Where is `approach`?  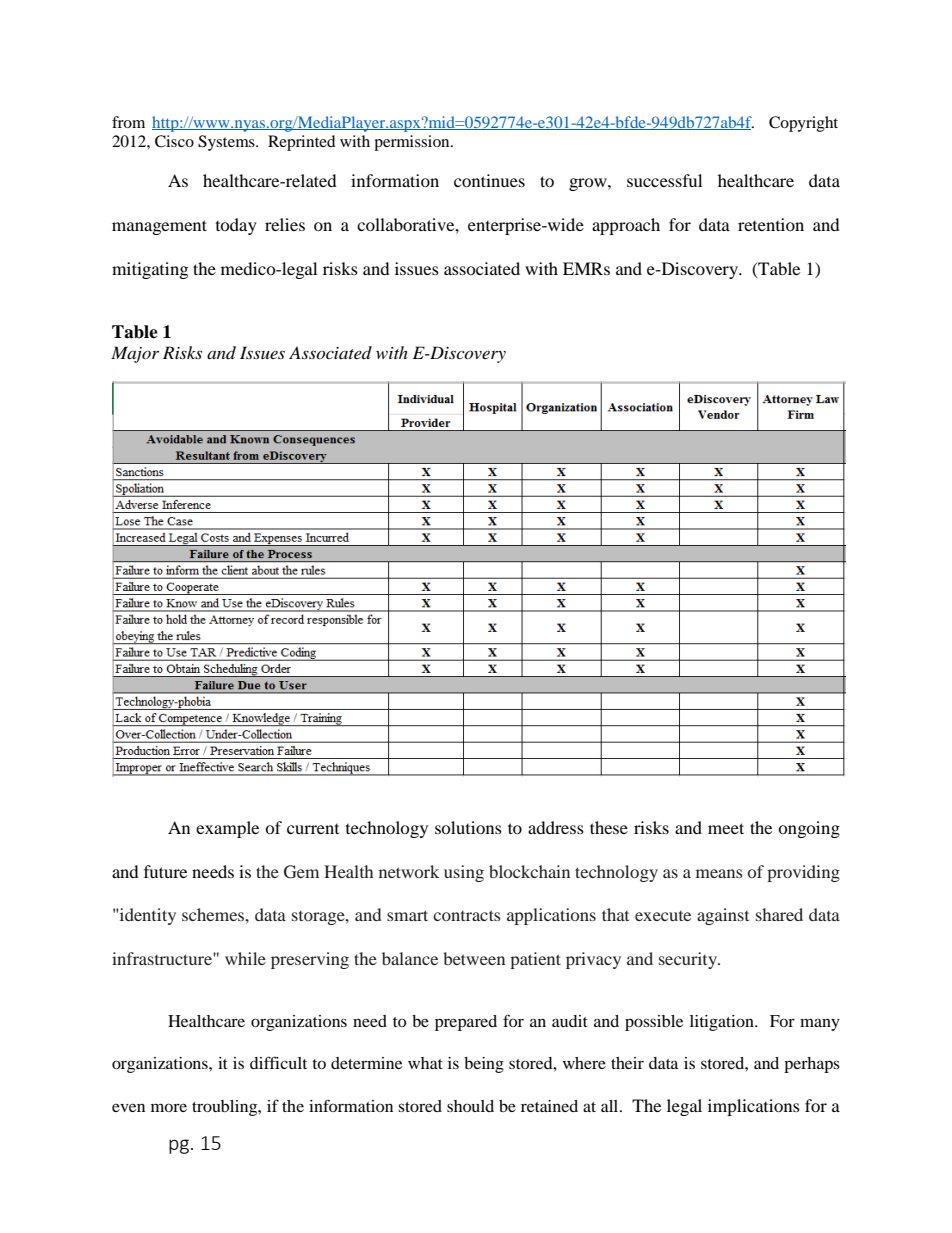 approach is located at coordinates (626, 226).
